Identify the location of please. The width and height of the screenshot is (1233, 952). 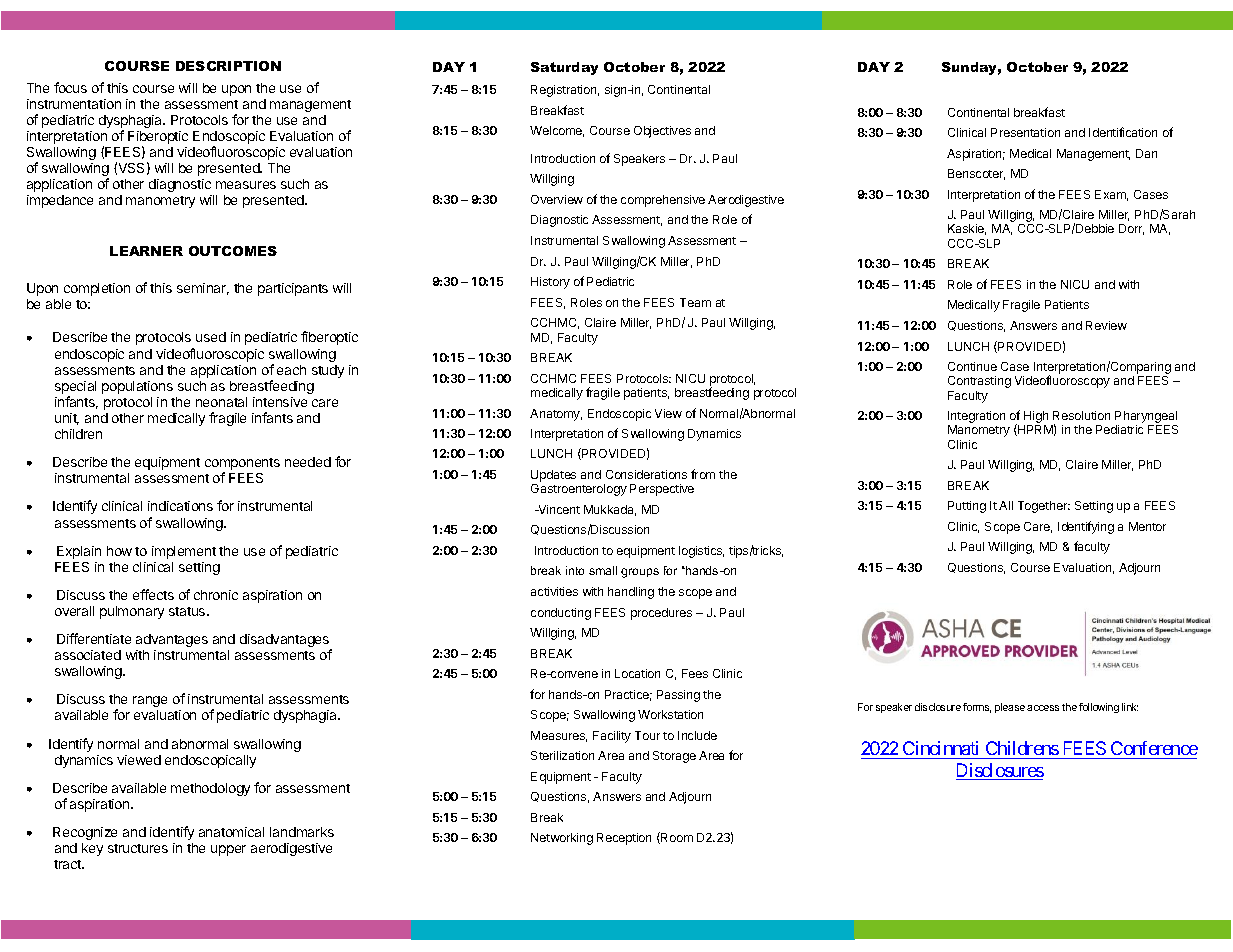
(1010, 708).
